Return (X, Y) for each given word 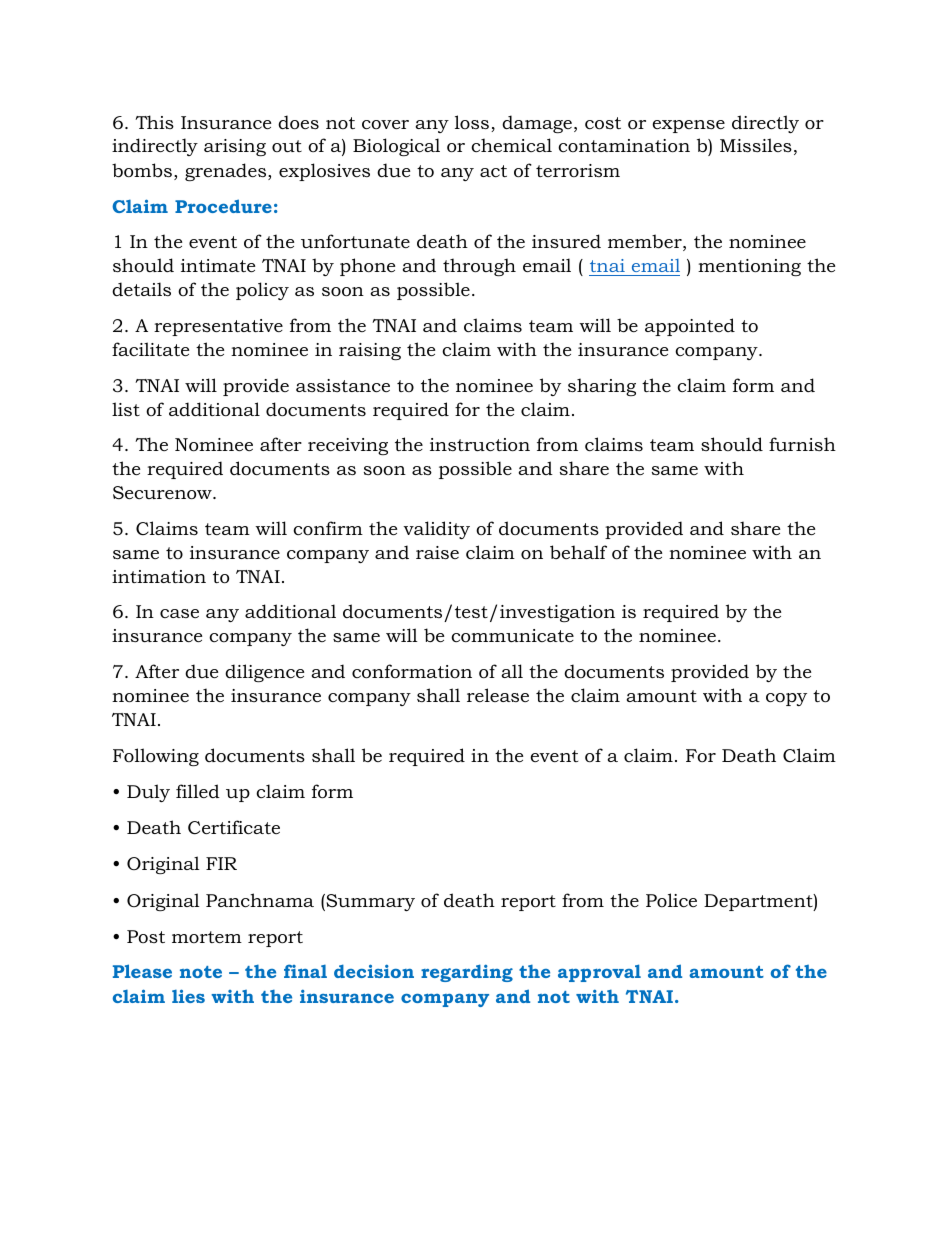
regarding (467, 973)
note (201, 972)
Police (671, 900)
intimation (159, 577)
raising (370, 351)
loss (472, 122)
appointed (690, 327)
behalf (578, 552)
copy (786, 699)
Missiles (756, 145)
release (498, 695)
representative (218, 327)
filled (198, 791)
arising (235, 147)
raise (437, 552)
